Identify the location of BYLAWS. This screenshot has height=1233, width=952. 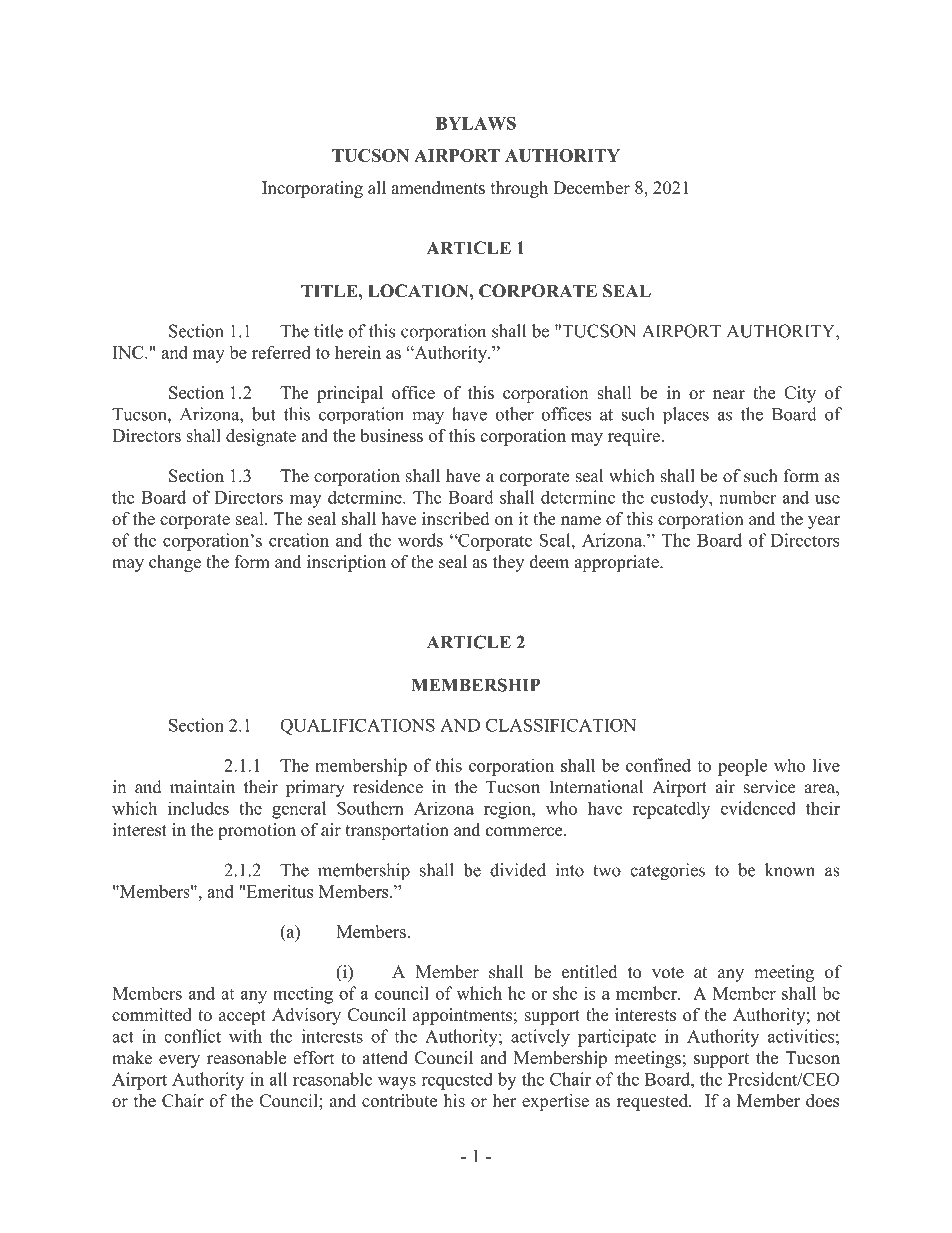
(476, 123).
